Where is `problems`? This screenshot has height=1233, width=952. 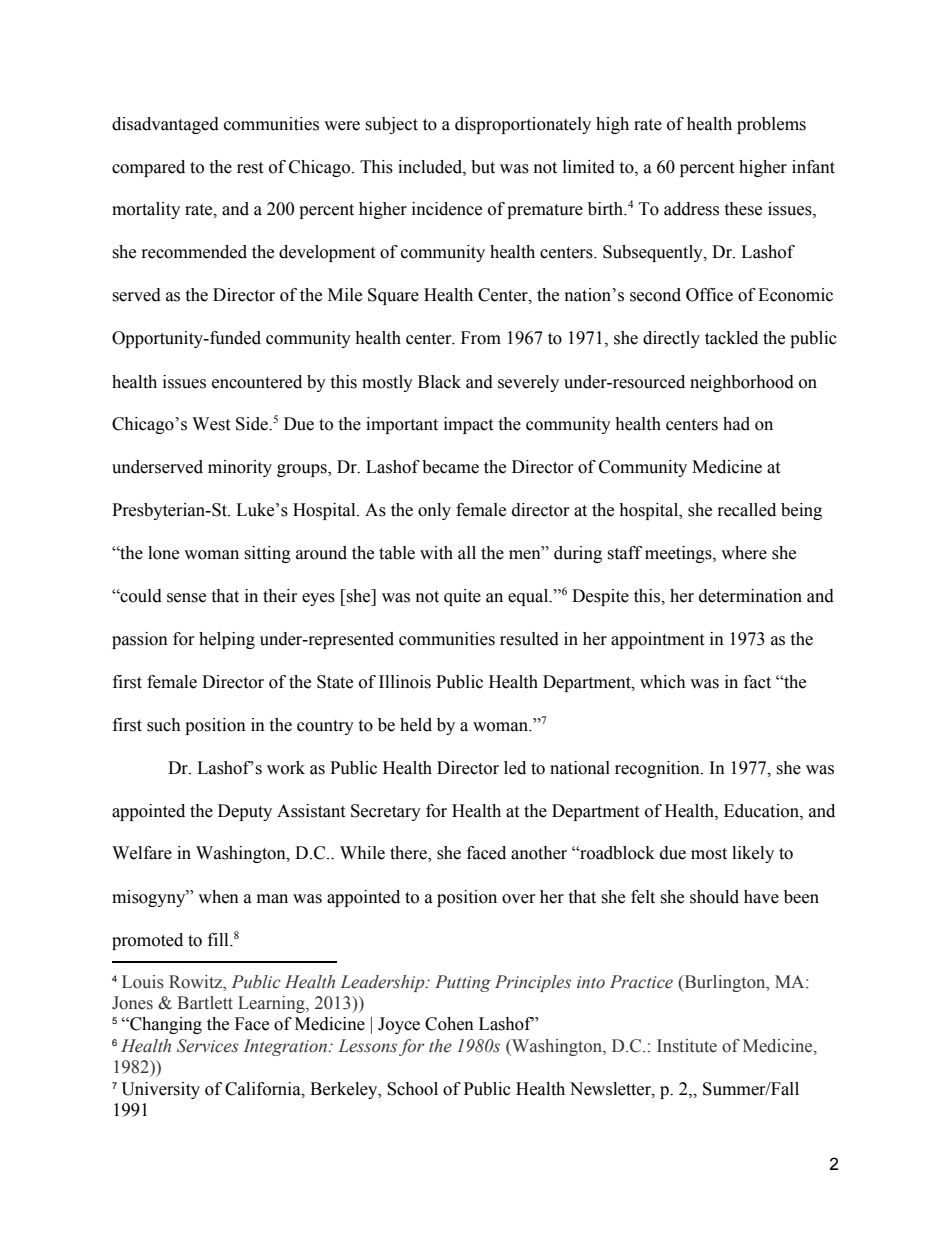
problems is located at coordinates (771, 125).
